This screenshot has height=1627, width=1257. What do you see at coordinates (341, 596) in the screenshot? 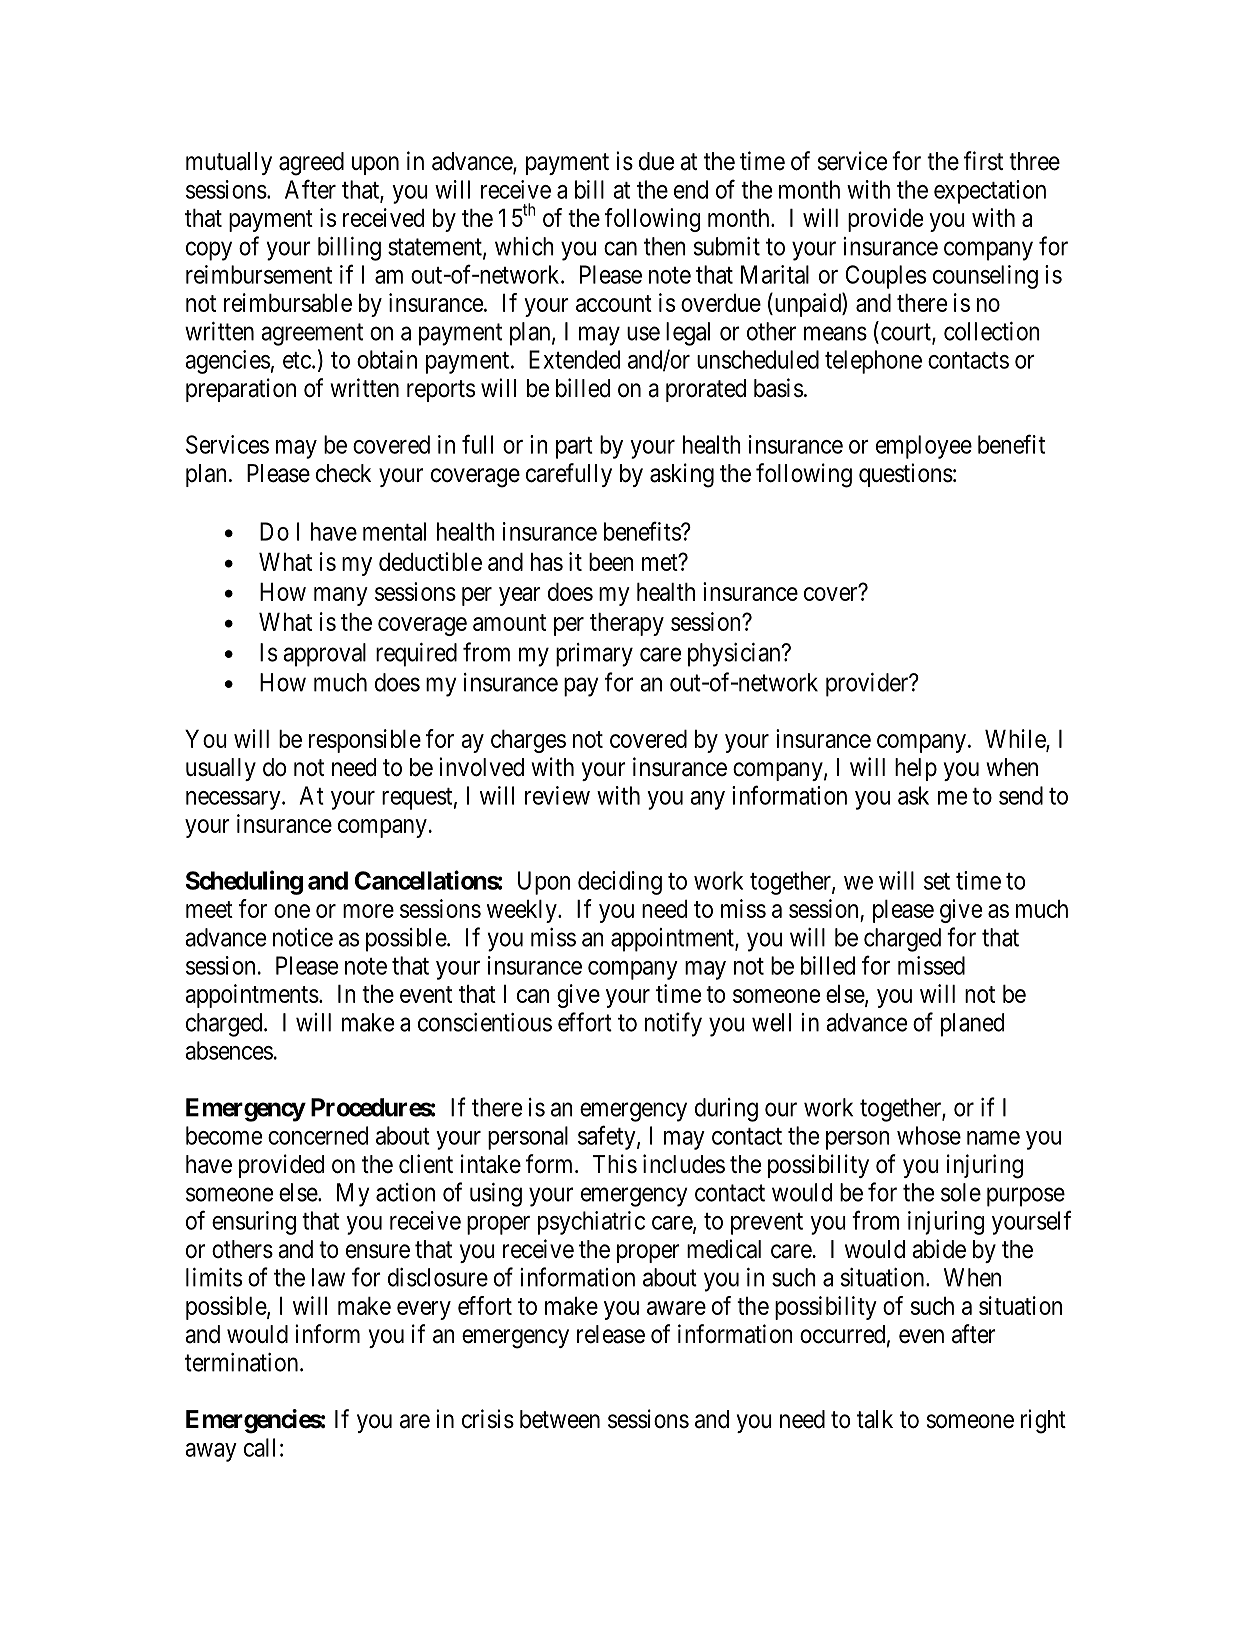
I see `many` at bounding box center [341, 596].
